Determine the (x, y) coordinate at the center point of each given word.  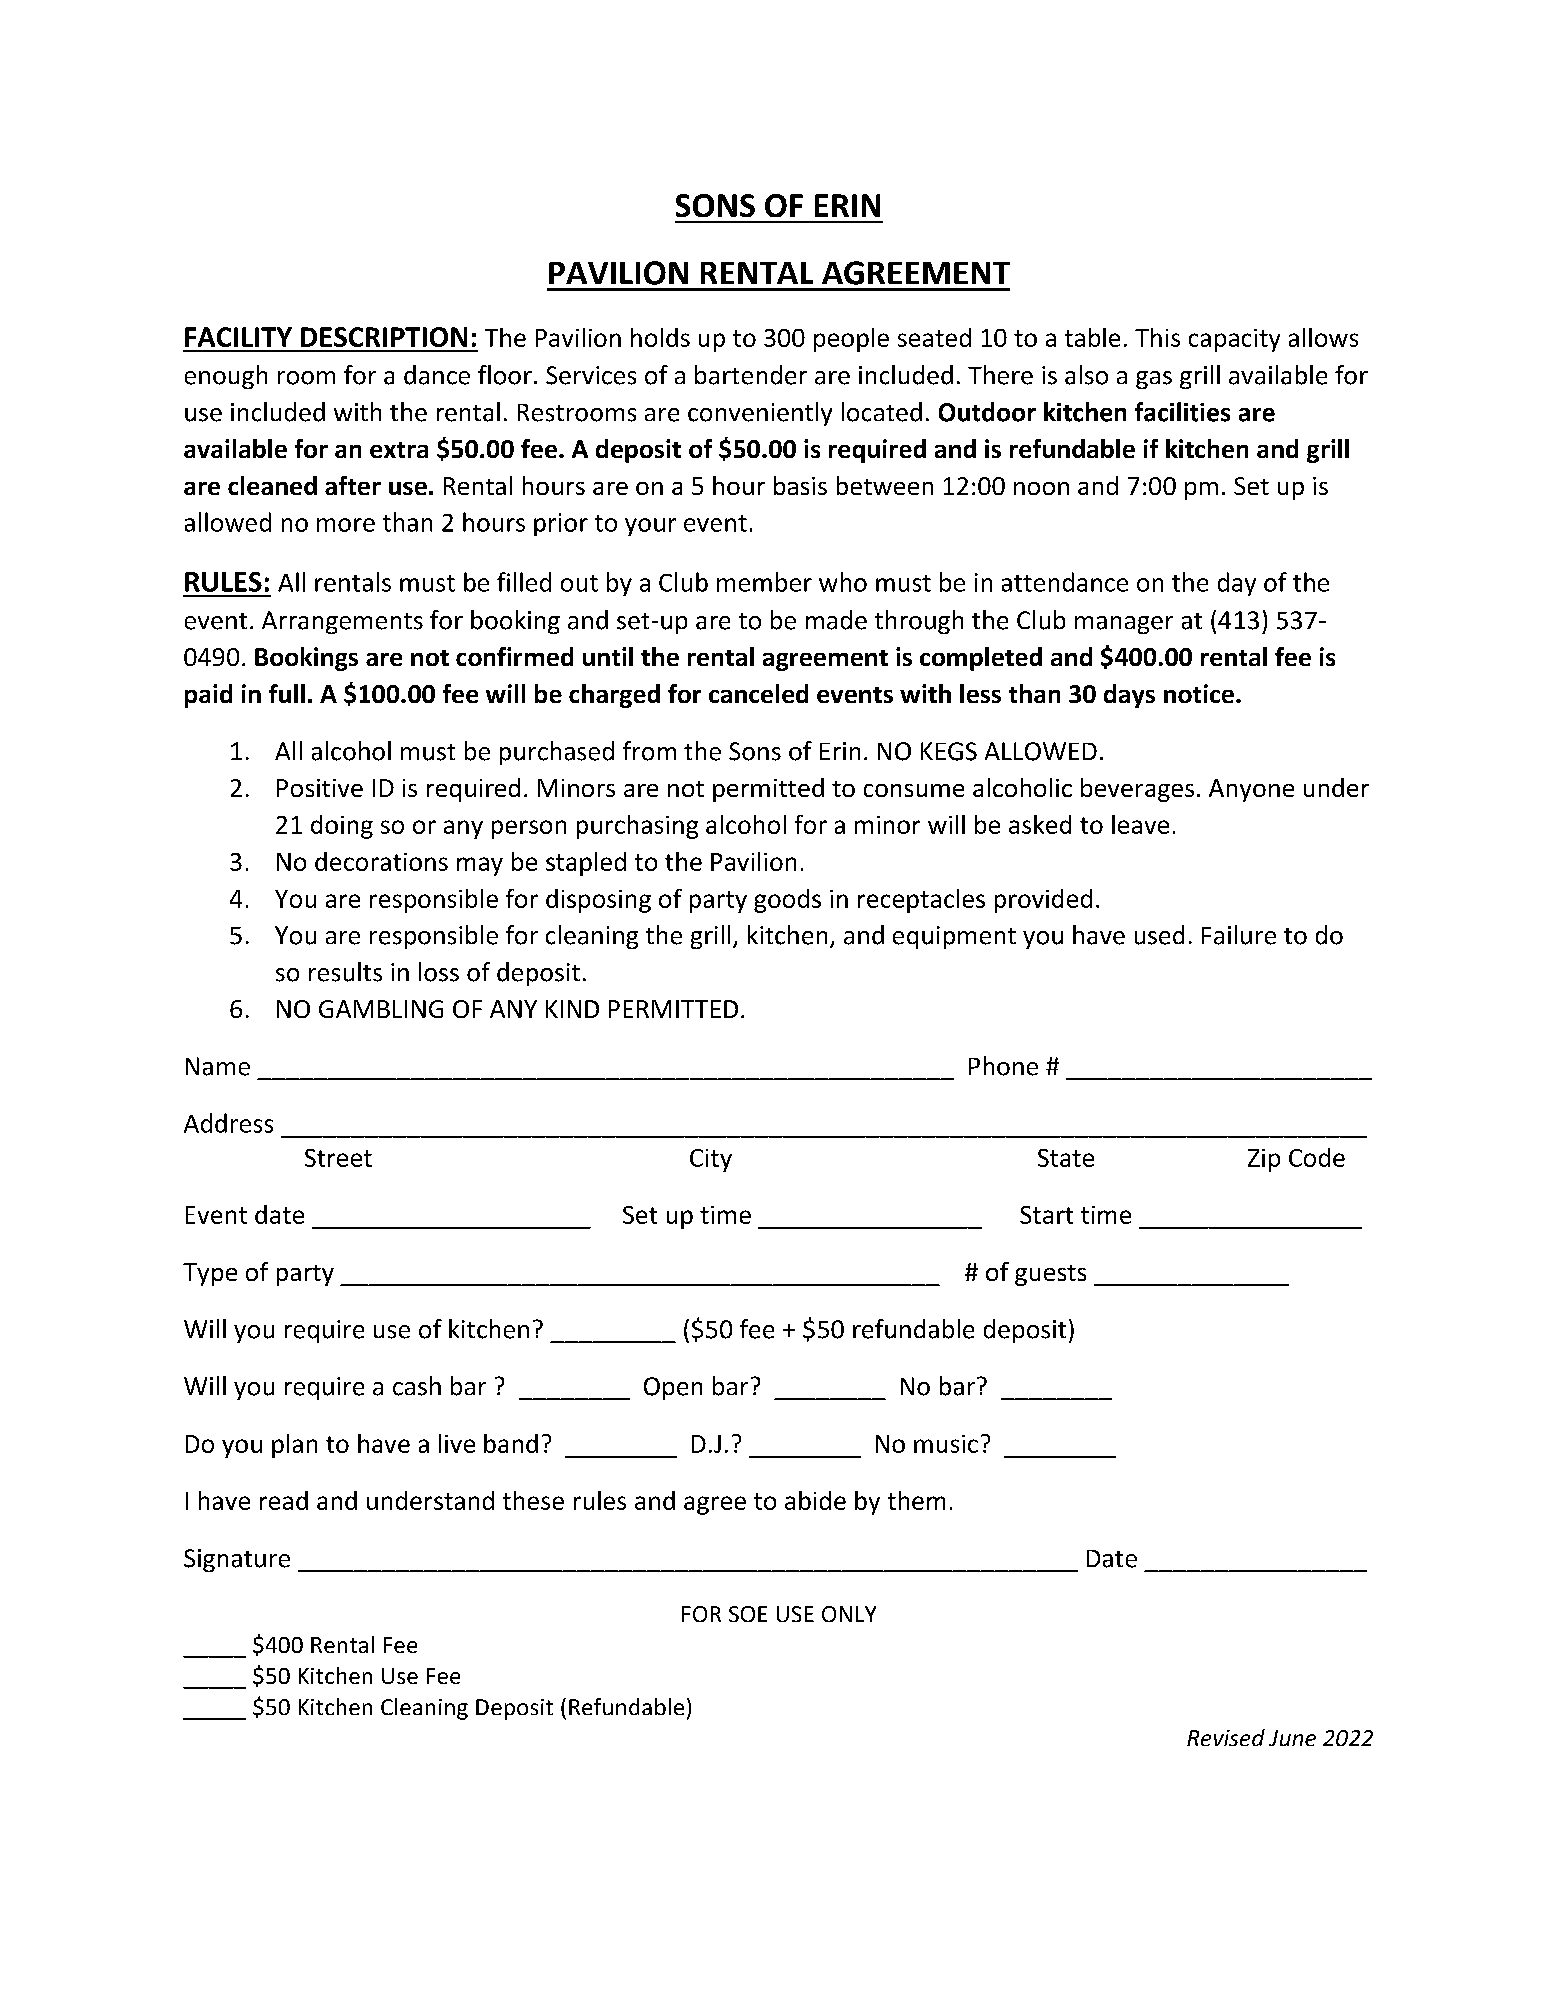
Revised (1226, 1737)
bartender (751, 375)
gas (1154, 380)
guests (1050, 1275)
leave (1140, 824)
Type (210, 1274)
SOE (748, 1614)
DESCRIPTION (384, 337)
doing (342, 827)
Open (673, 1388)
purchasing (637, 827)
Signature (237, 1560)
